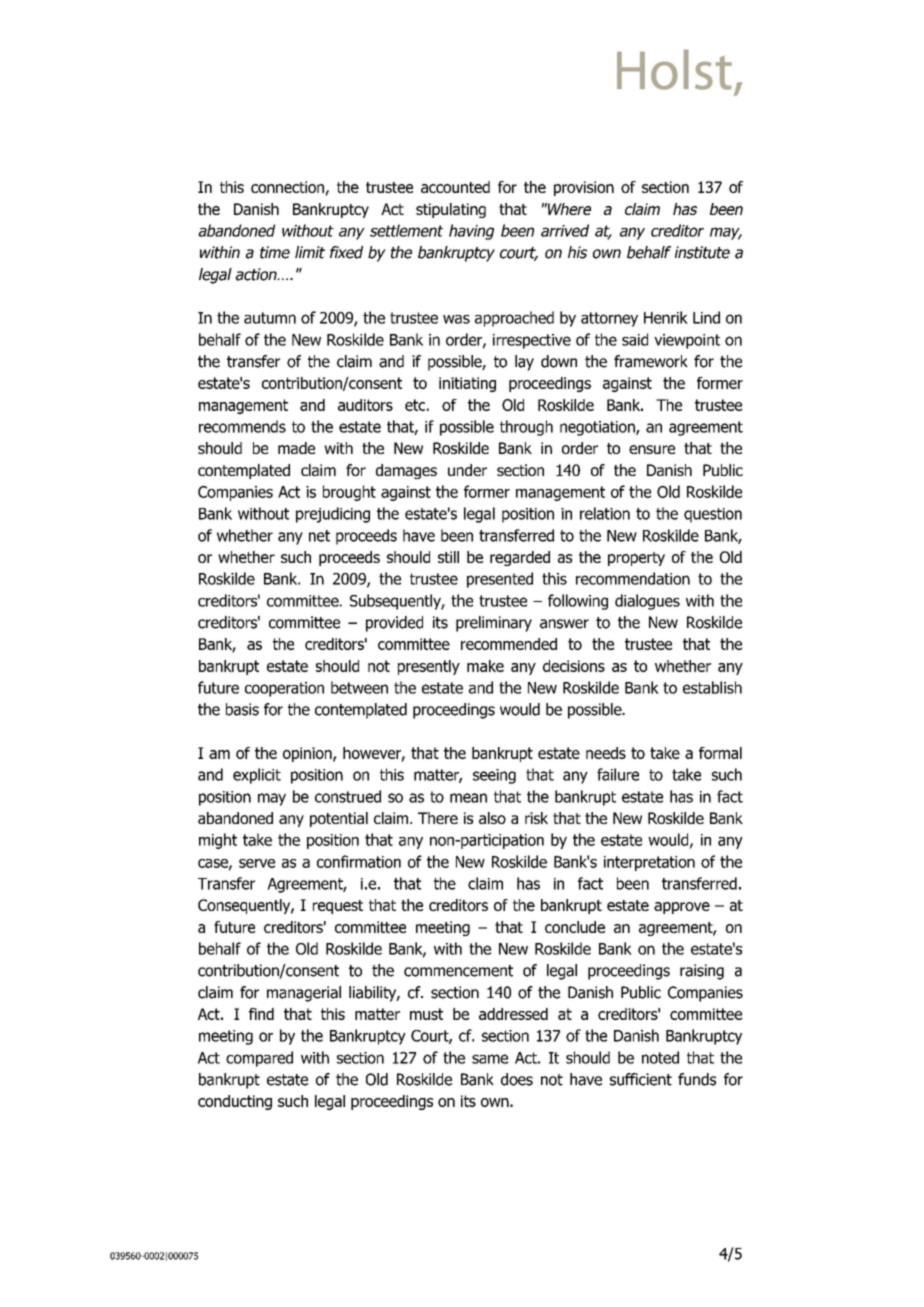 Image resolution: width=924 pixels, height=1307 pixels. What do you see at coordinates (451, 210) in the image?
I see `stipulating` at bounding box center [451, 210].
